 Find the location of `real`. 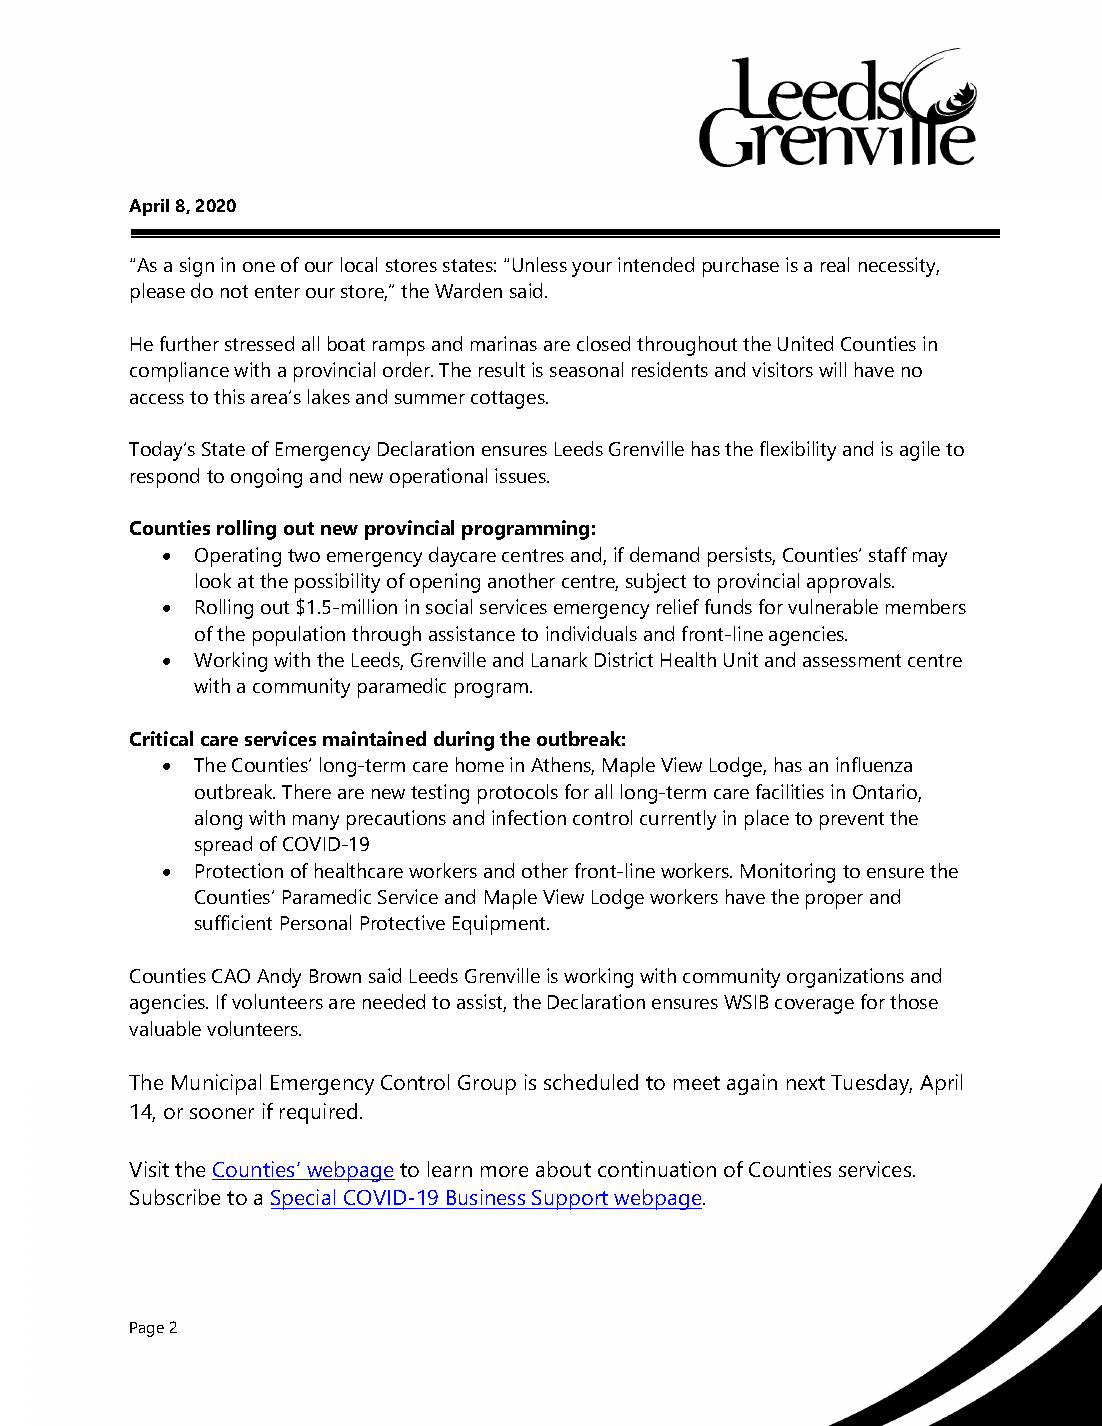

real is located at coordinates (835, 264).
